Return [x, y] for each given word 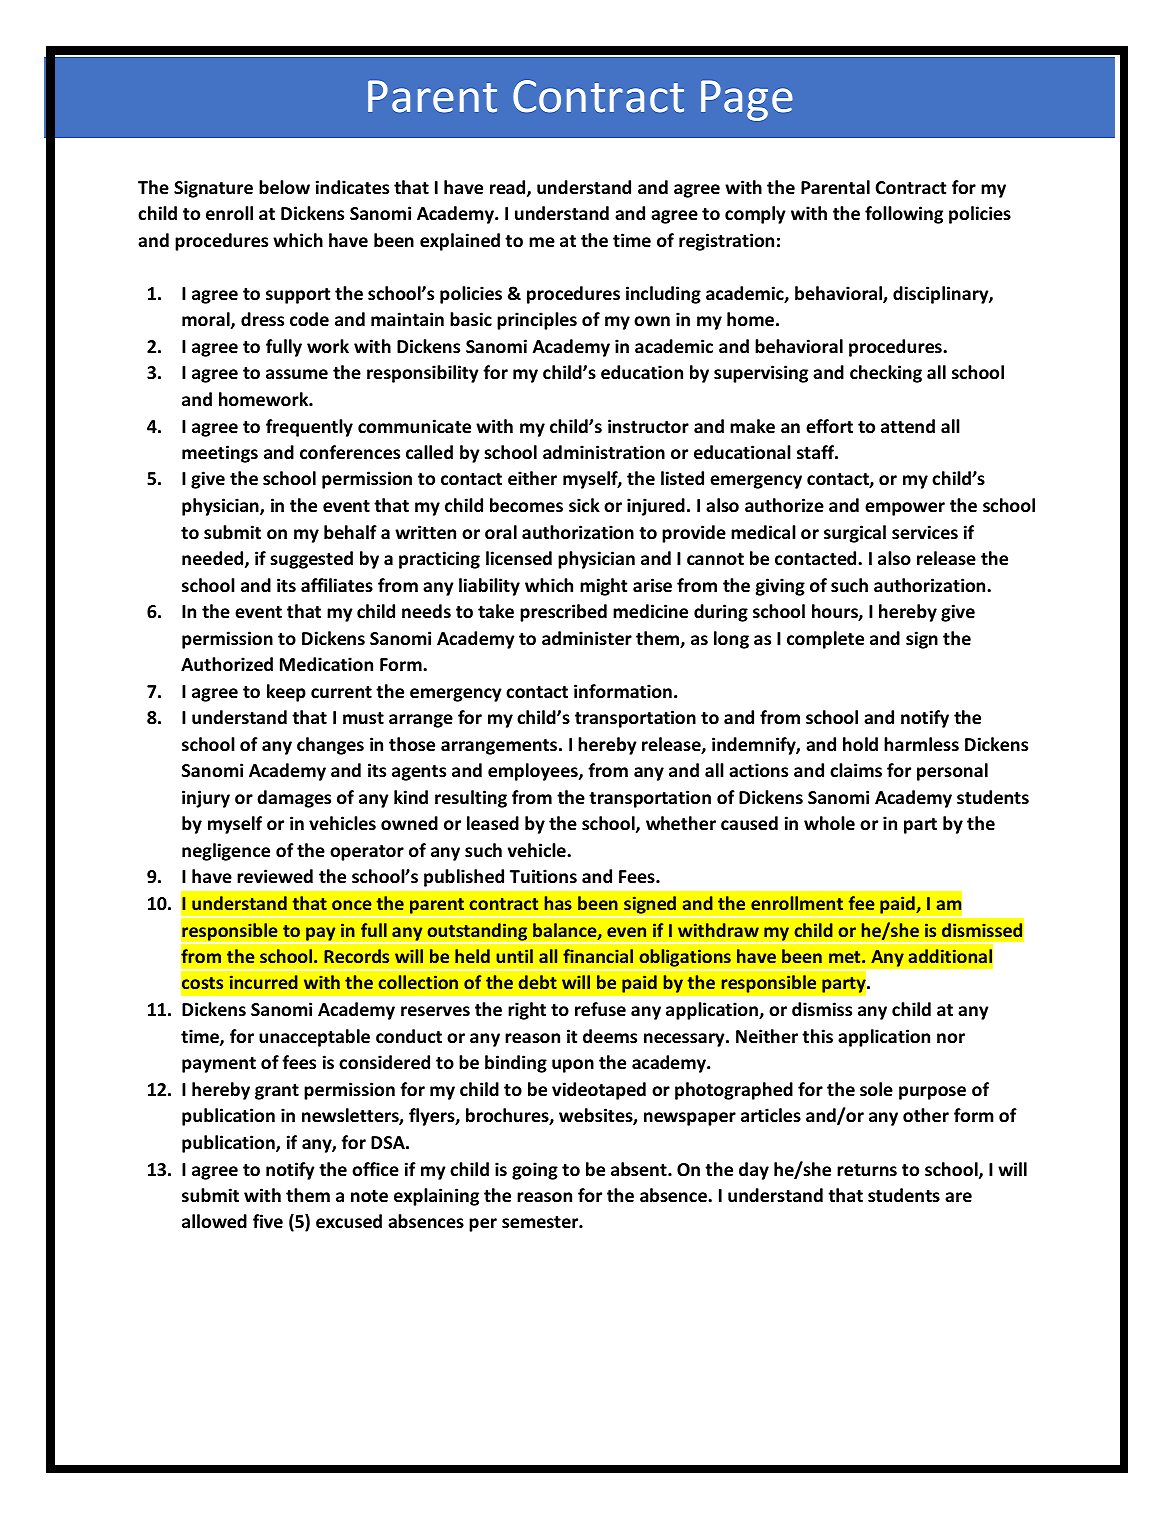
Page [747, 100]
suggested [311, 560]
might [603, 587]
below [284, 187]
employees [534, 772]
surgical [855, 534]
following [904, 215]
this [817, 1036]
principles [537, 321]
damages [294, 799]
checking [886, 374]
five [268, 1221]
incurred [264, 982]
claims [856, 770]
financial [598, 956]
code [309, 319]
